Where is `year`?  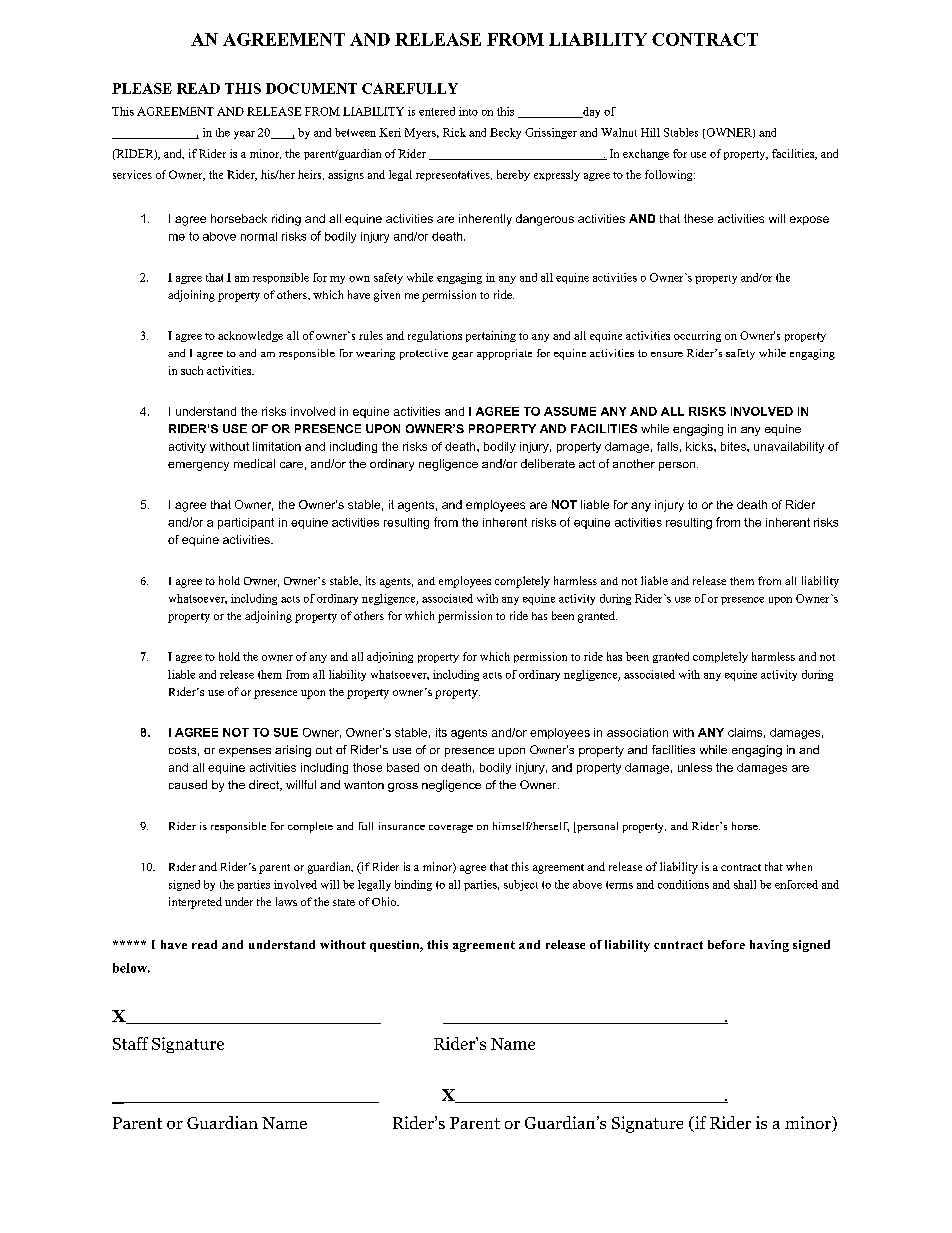 year is located at coordinates (244, 135).
